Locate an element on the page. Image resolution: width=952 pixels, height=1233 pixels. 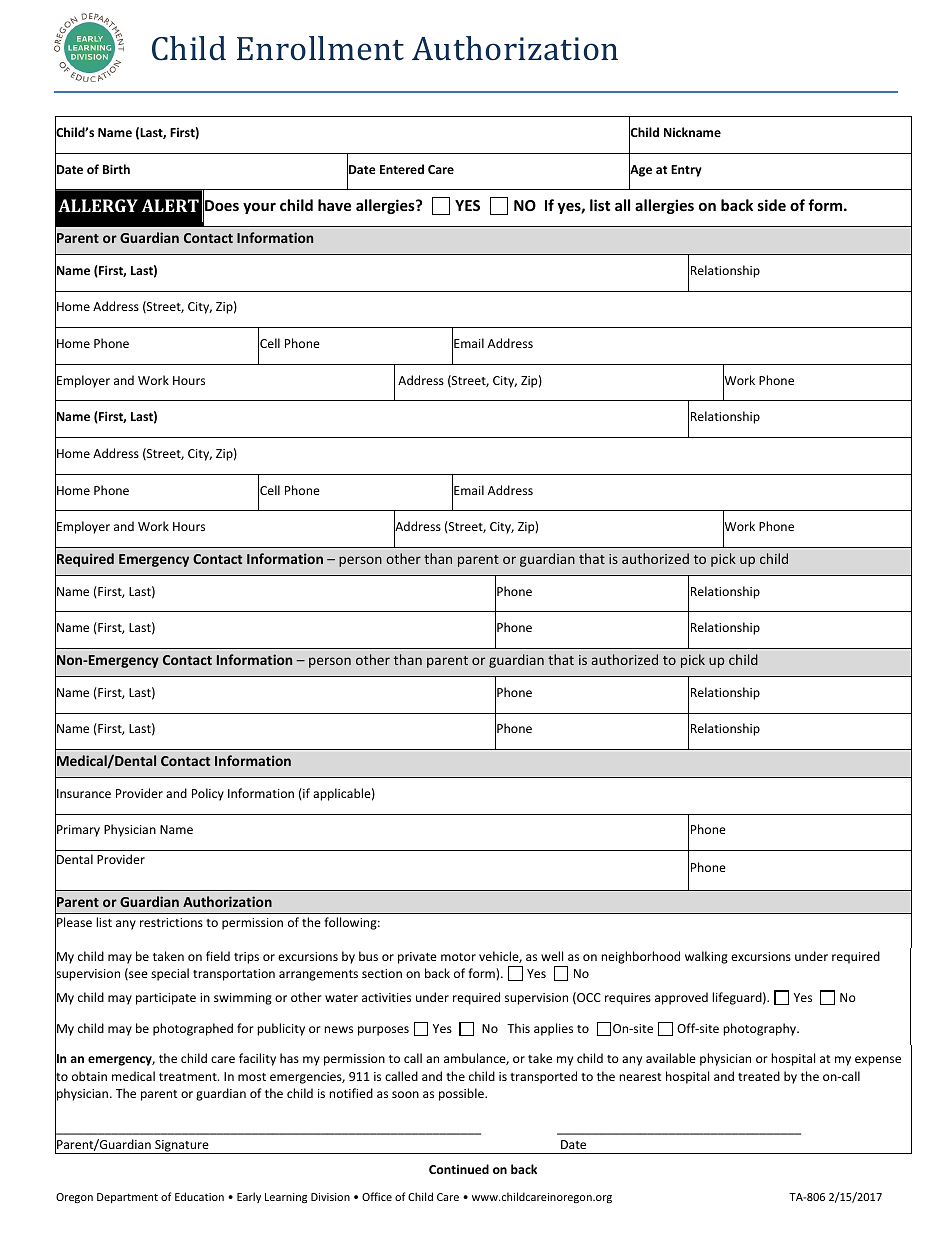
have is located at coordinates (334, 205).
